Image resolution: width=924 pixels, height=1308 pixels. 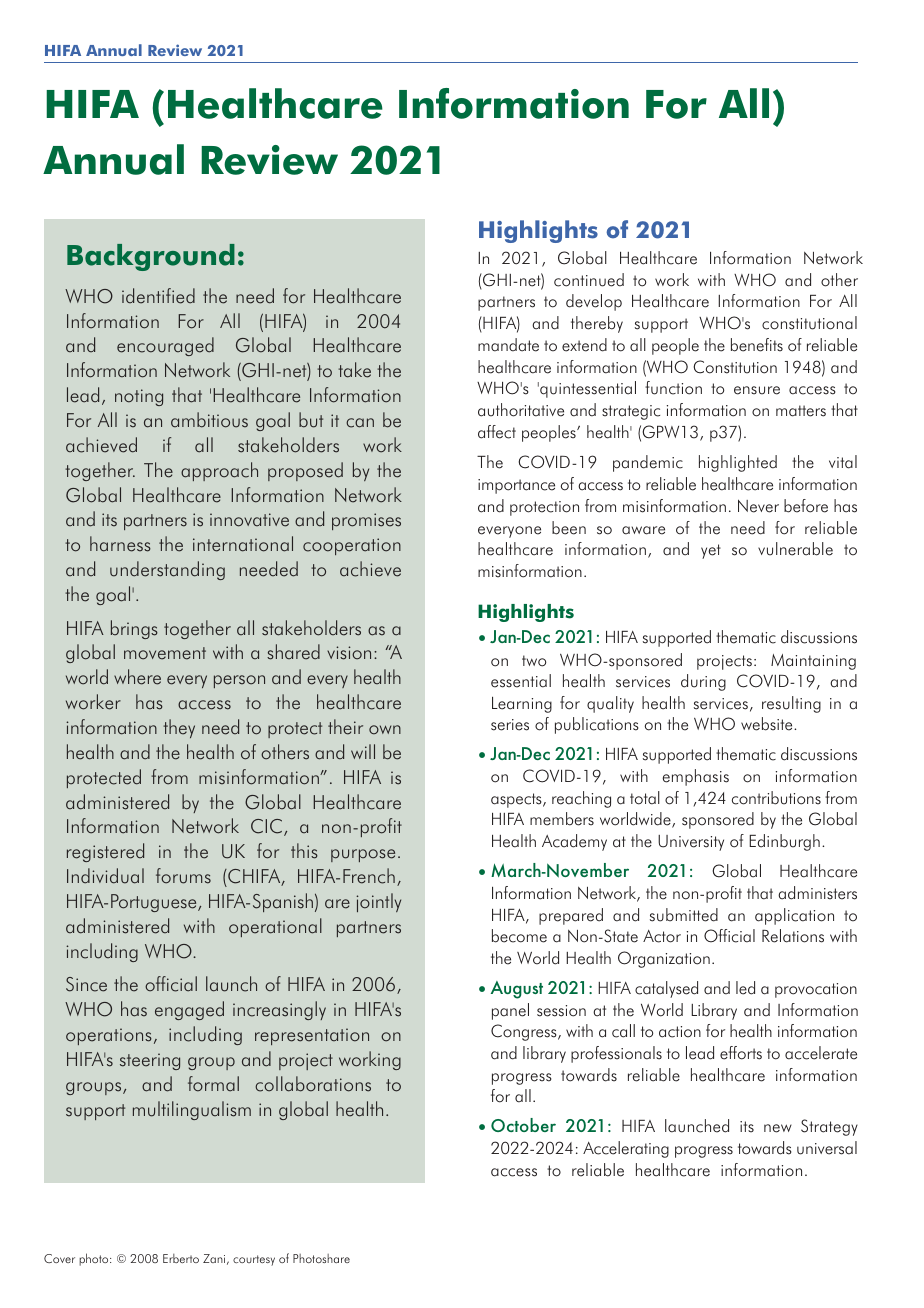 What do you see at coordinates (523, 1125) in the screenshot?
I see `October` at bounding box center [523, 1125].
